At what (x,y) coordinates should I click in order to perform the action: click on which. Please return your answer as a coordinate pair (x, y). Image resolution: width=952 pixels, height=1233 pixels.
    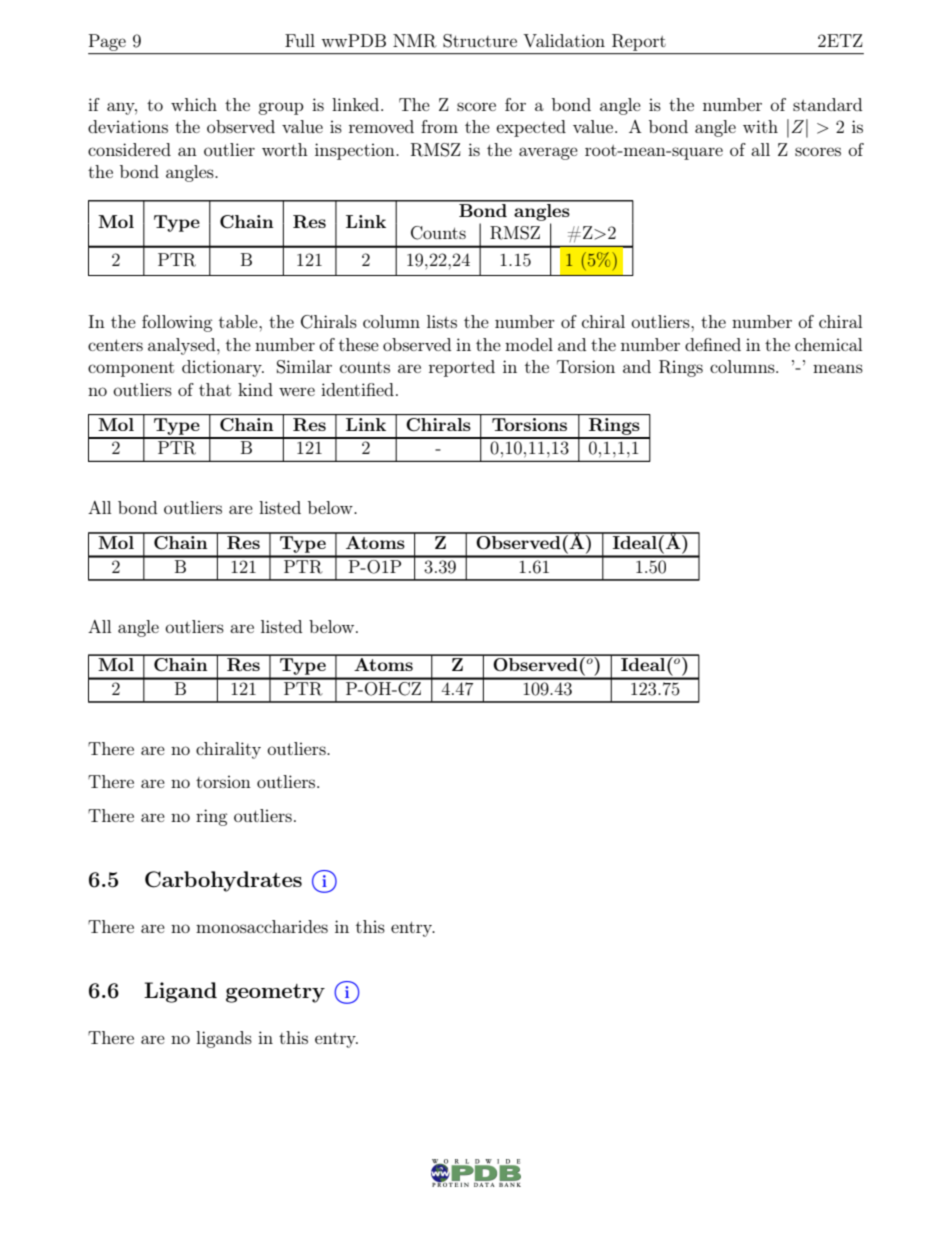
    Looking at the image, I should click on (194, 104).
